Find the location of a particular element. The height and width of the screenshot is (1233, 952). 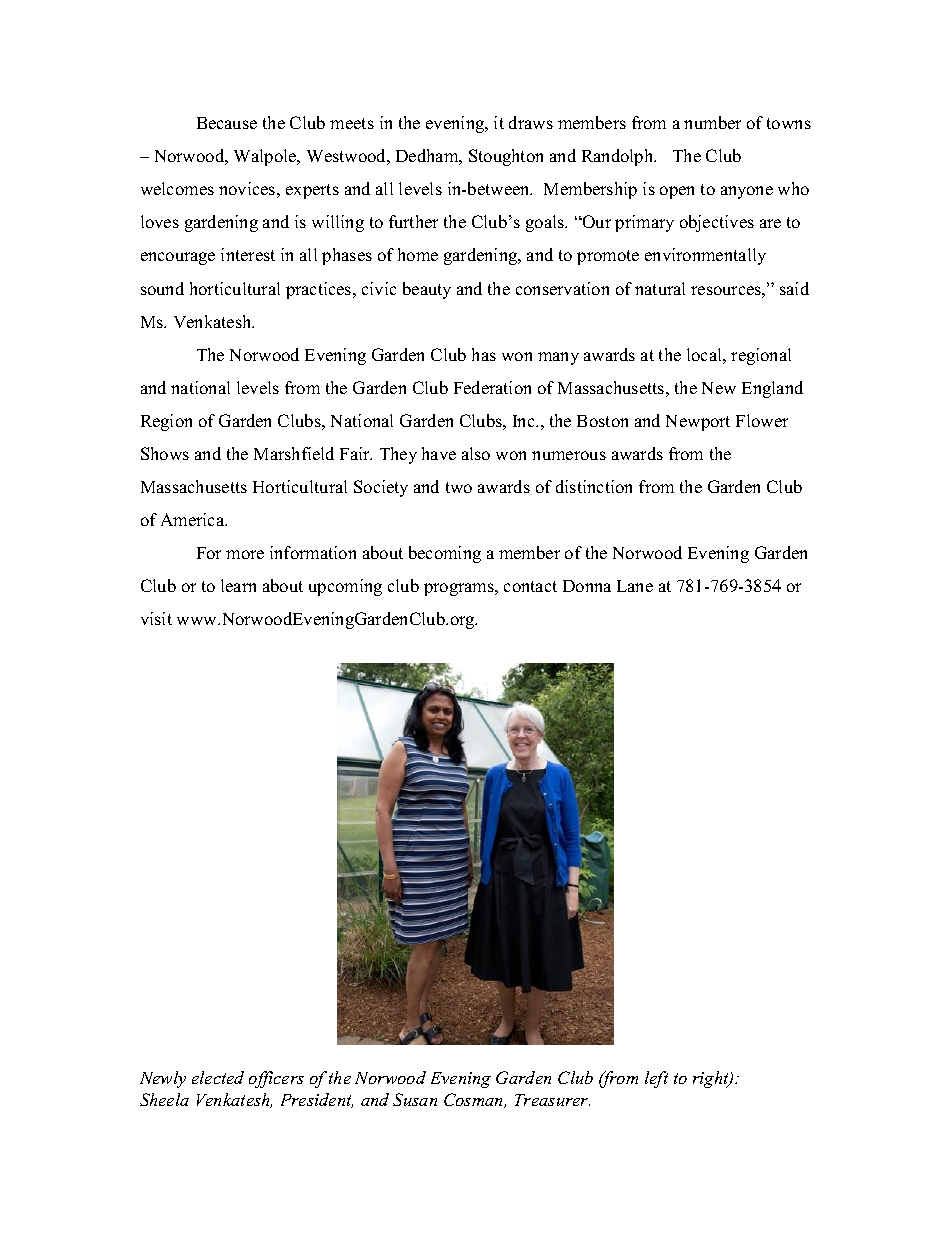

number is located at coordinates (712, 122).
